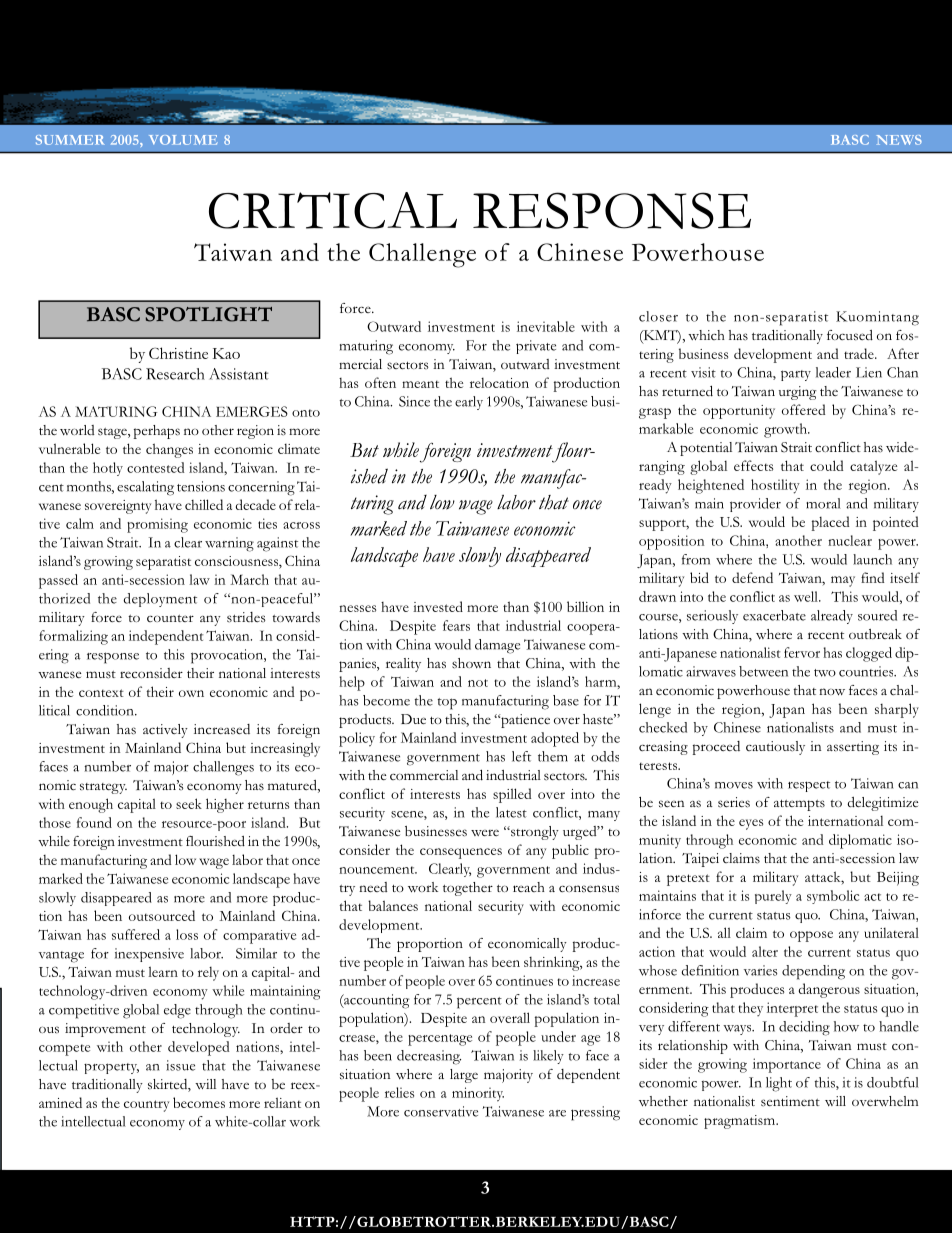 The width and height of the image is (952, 1233). I want to click on counter, so click(170, 618).
